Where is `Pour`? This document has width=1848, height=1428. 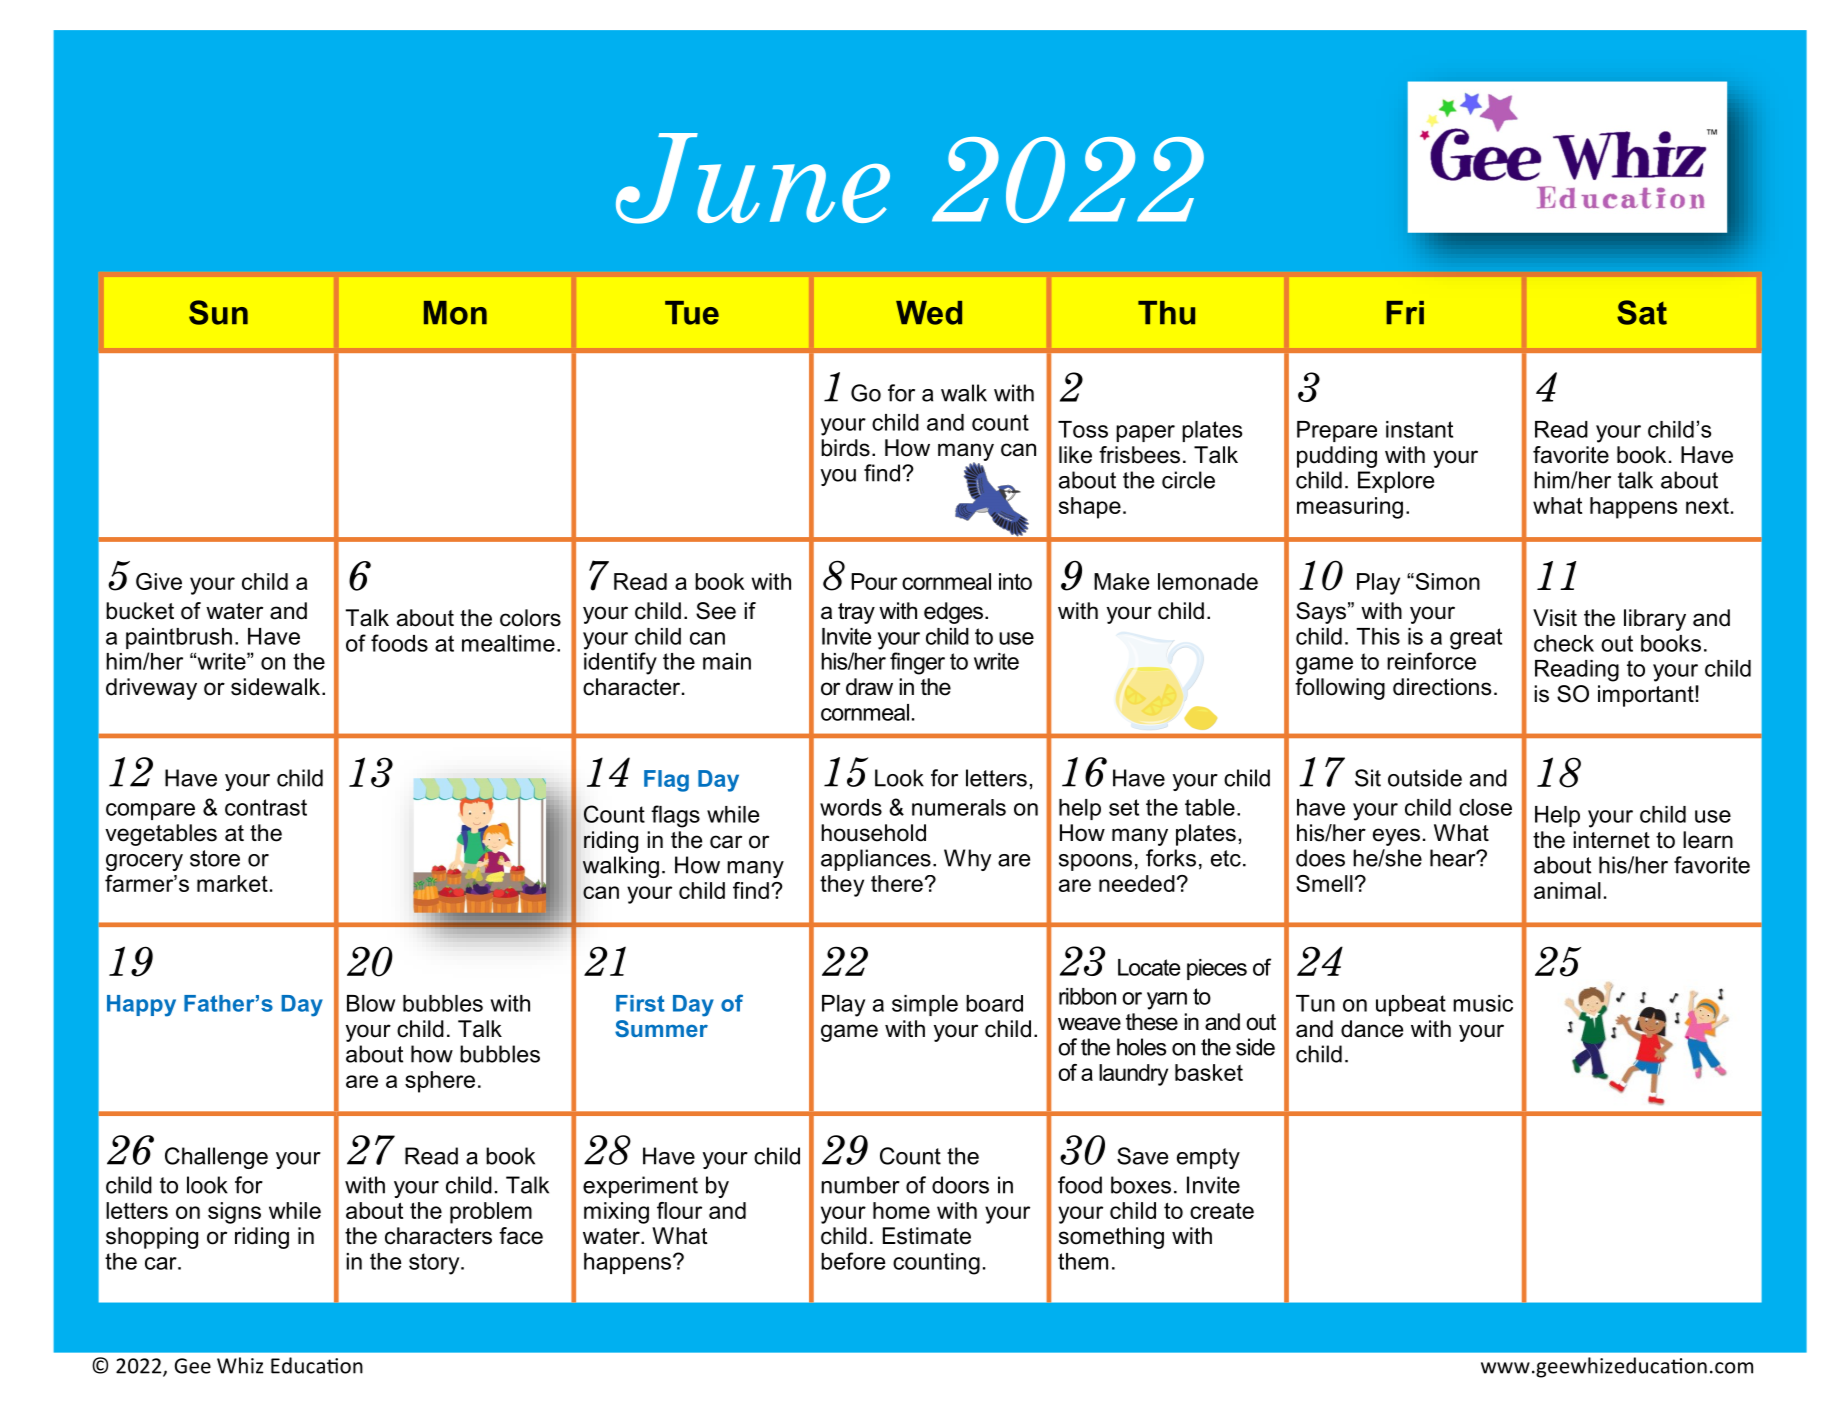
Pour is located at coordinates (874, 581).
